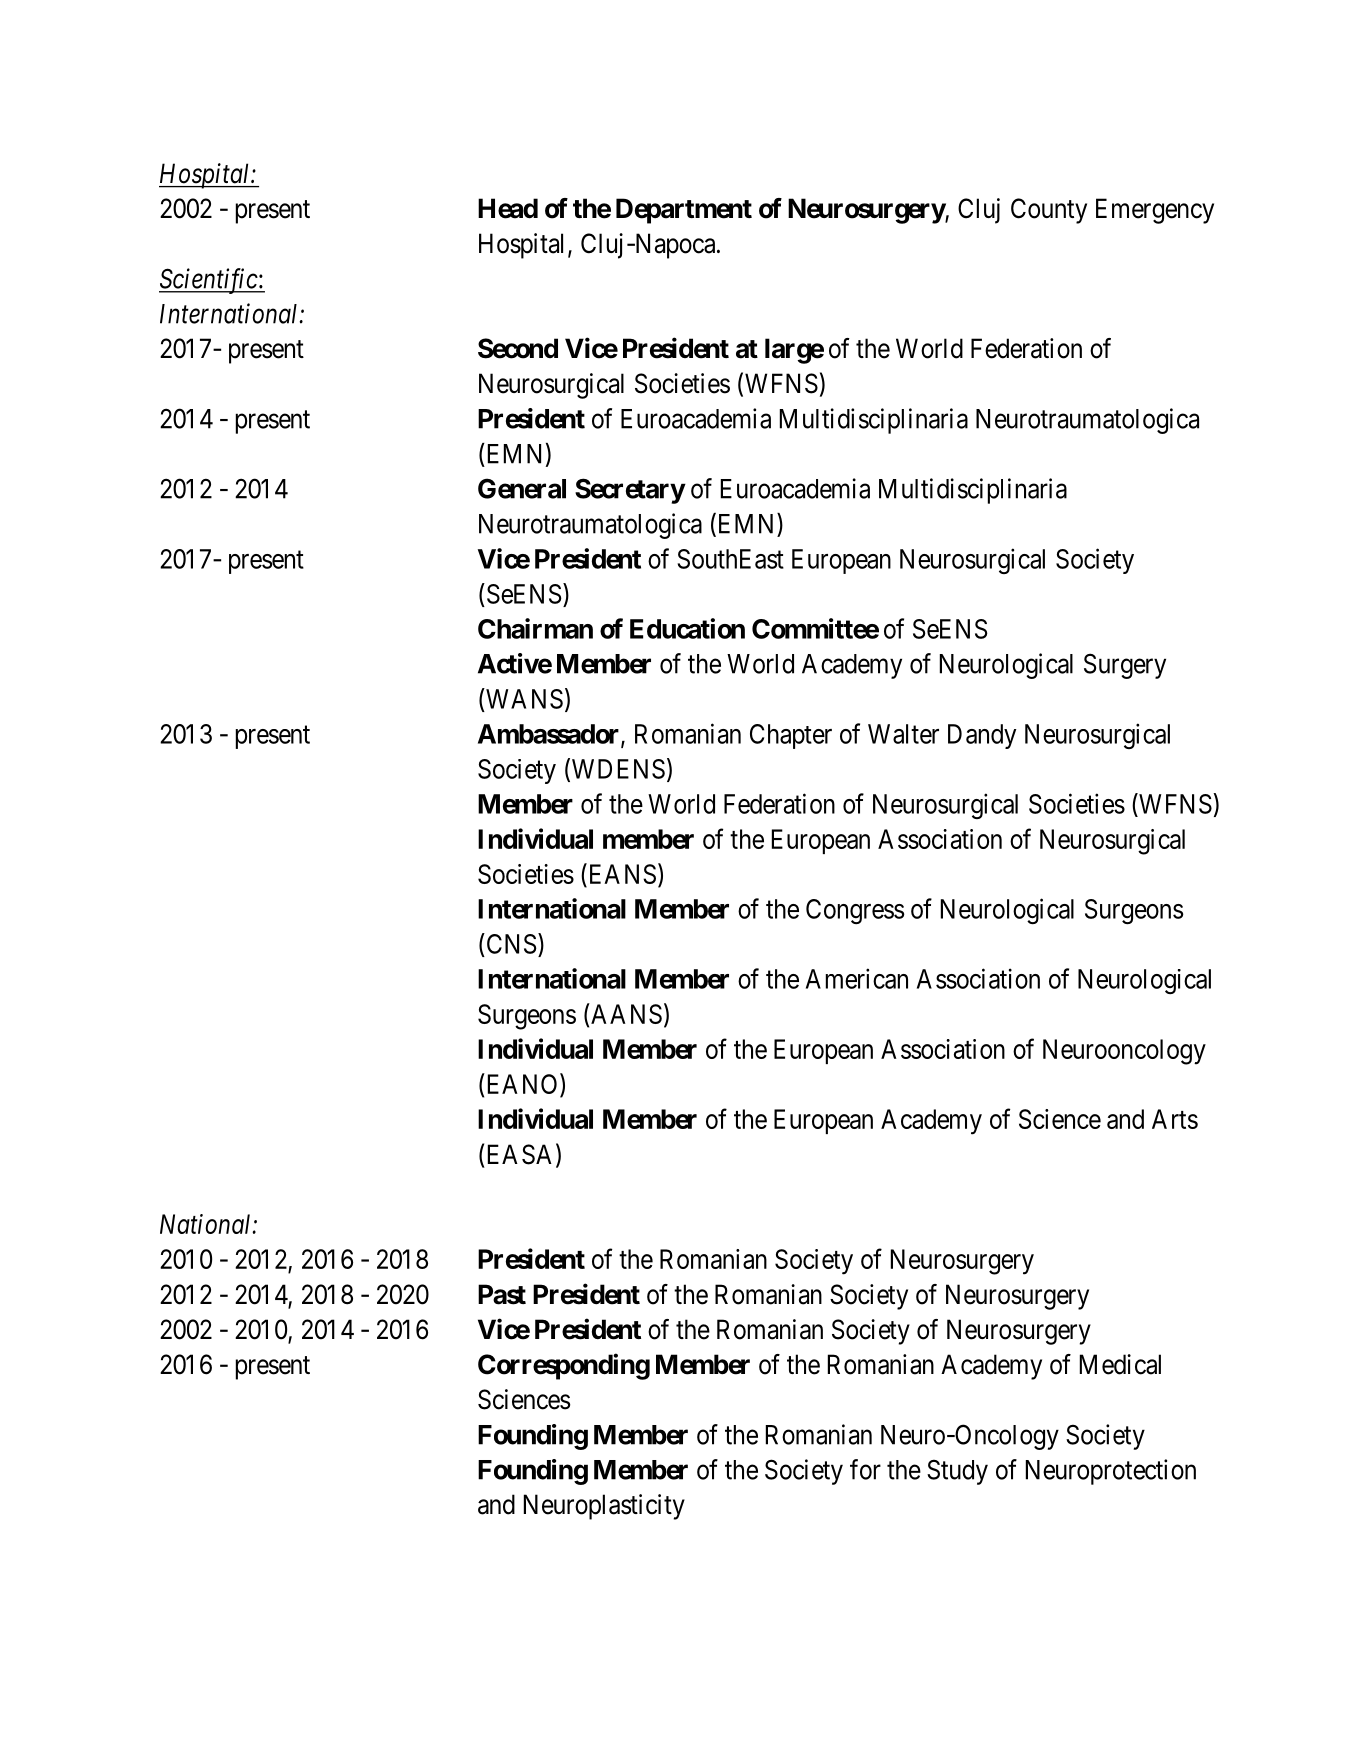 The image size is (1351, 1748). Describe the element at coordinates (684, 211) in the screenshot. I see `Department` at that location.
